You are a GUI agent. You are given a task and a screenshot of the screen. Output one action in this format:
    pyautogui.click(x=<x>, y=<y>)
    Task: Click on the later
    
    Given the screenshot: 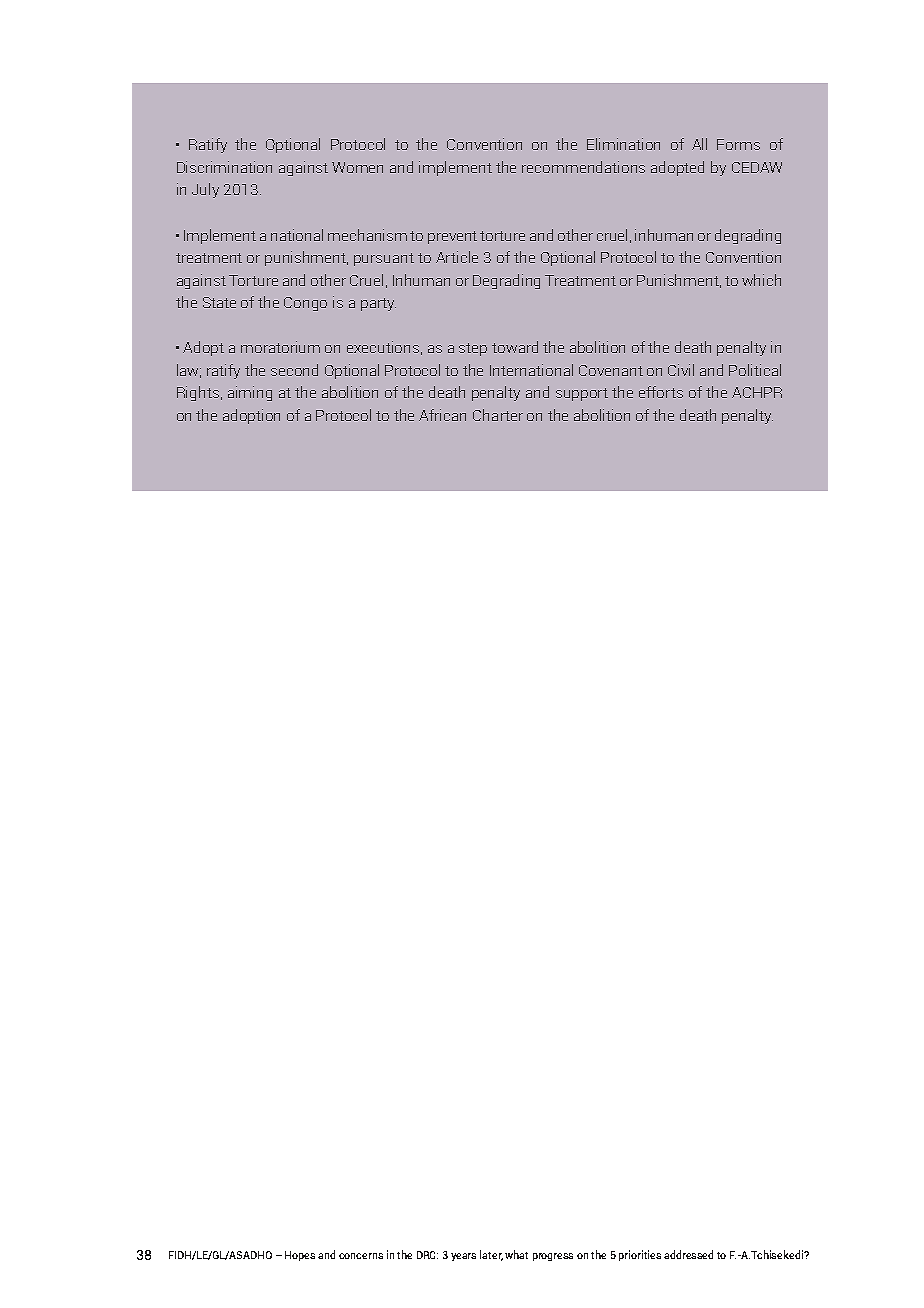 What is the action you would take?
    pyautogui.click(x=491, y=1255)
